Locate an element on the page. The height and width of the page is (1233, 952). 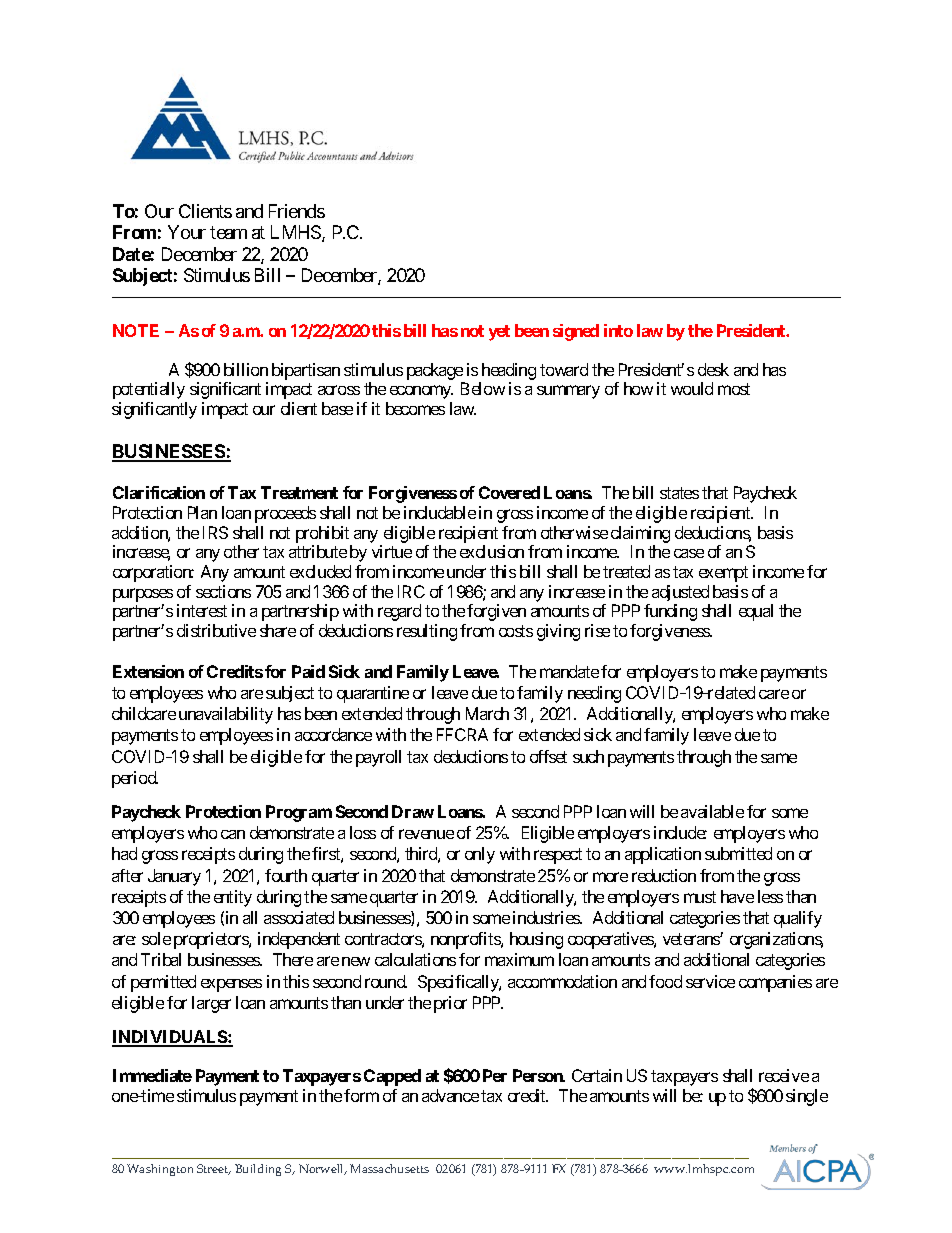
yet is located at coordinates (499, 333).
